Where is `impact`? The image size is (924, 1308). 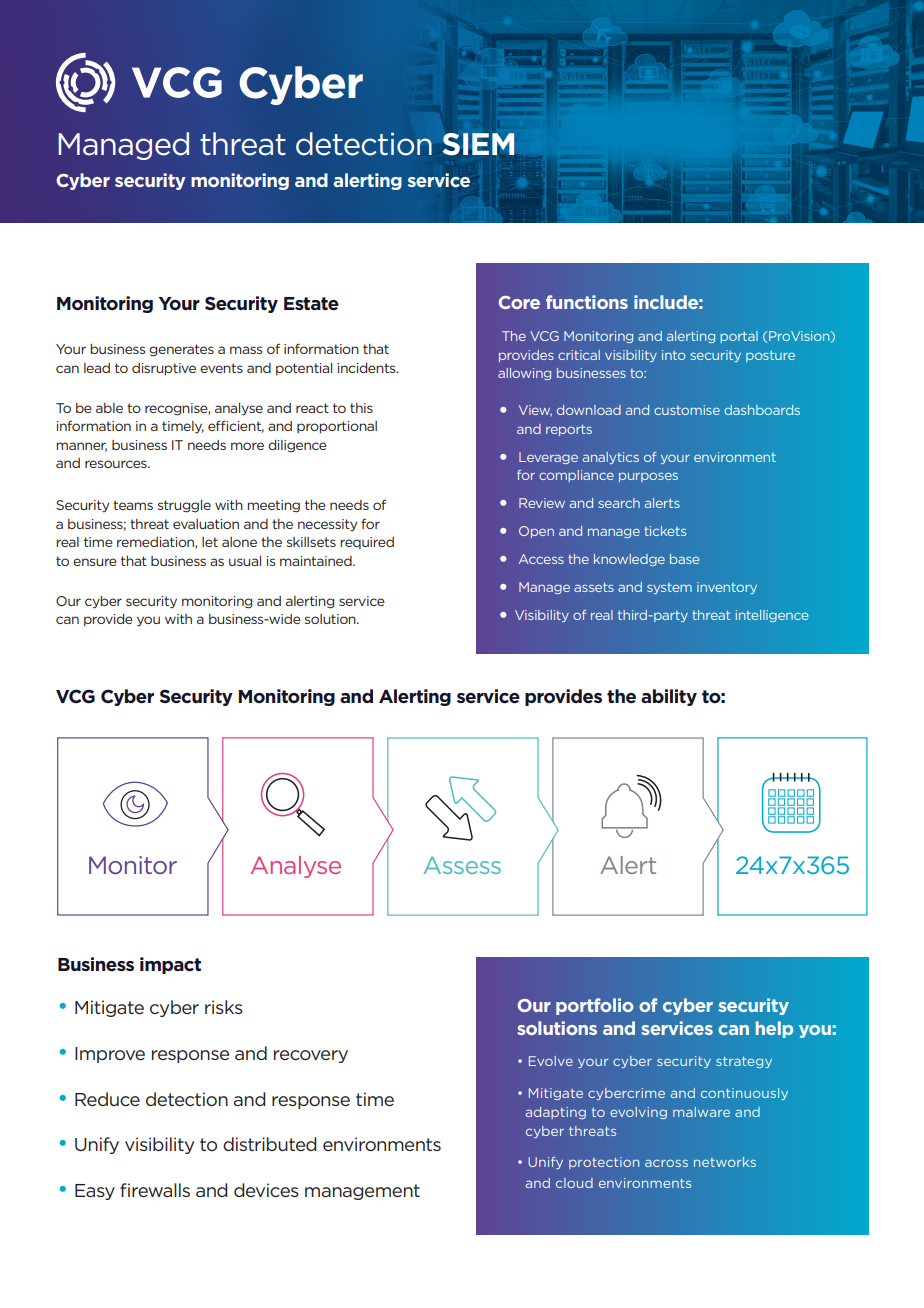 impact is located at coordinates (170, 965).
